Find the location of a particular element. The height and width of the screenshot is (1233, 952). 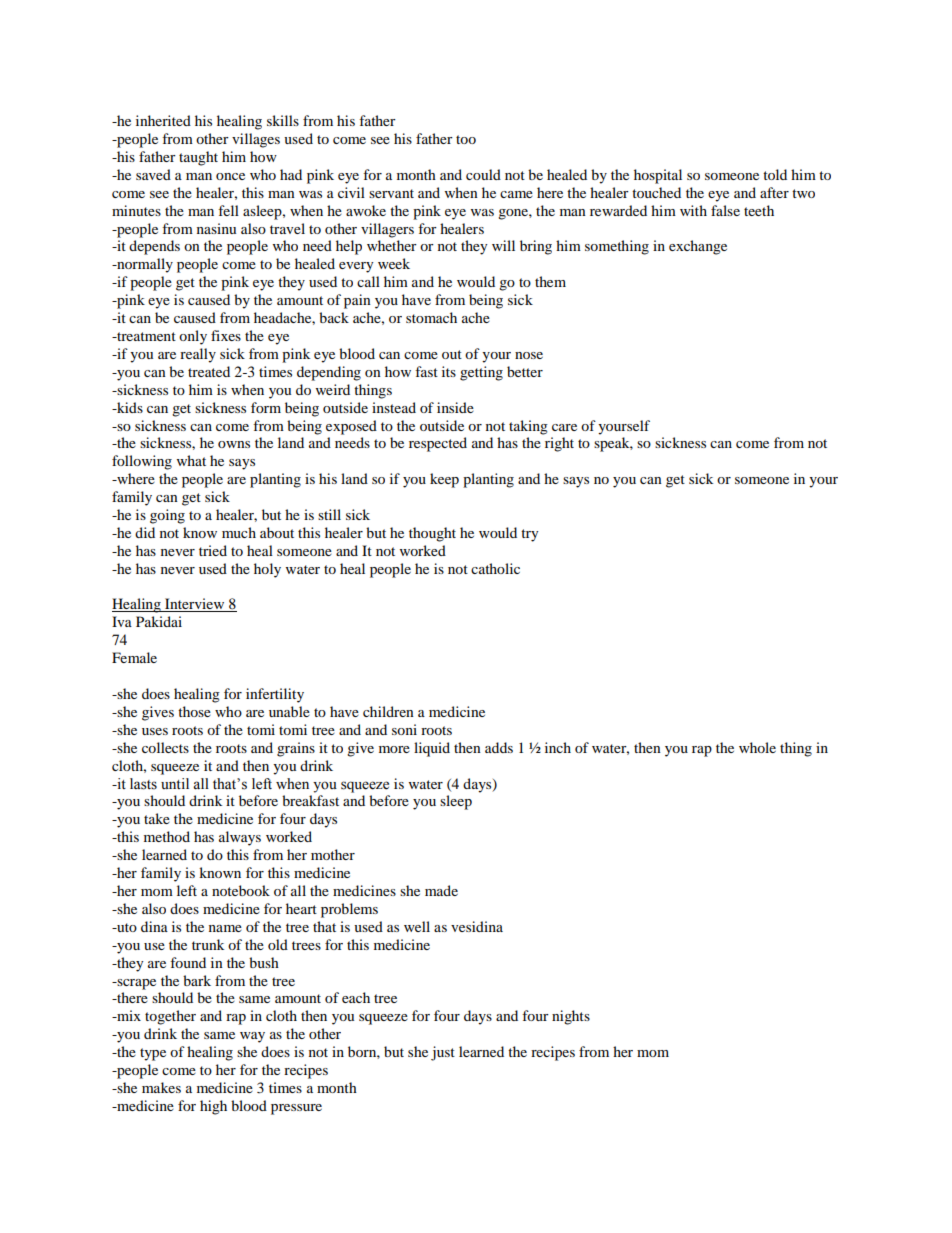

high is located at coordinates (213, 1107).
